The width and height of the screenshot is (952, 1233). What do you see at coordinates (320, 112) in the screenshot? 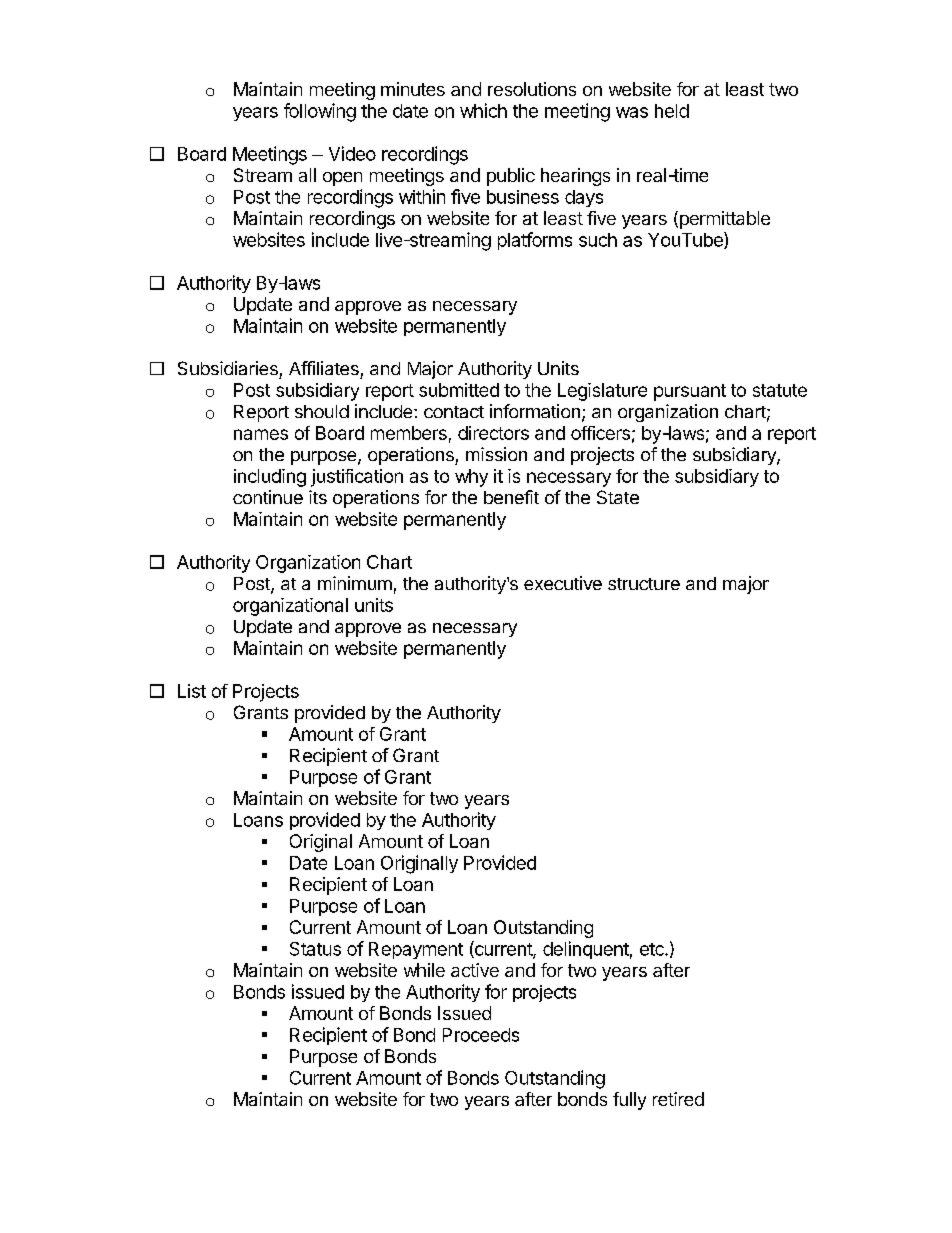
I see `following` at bounding box center [320, 112].
